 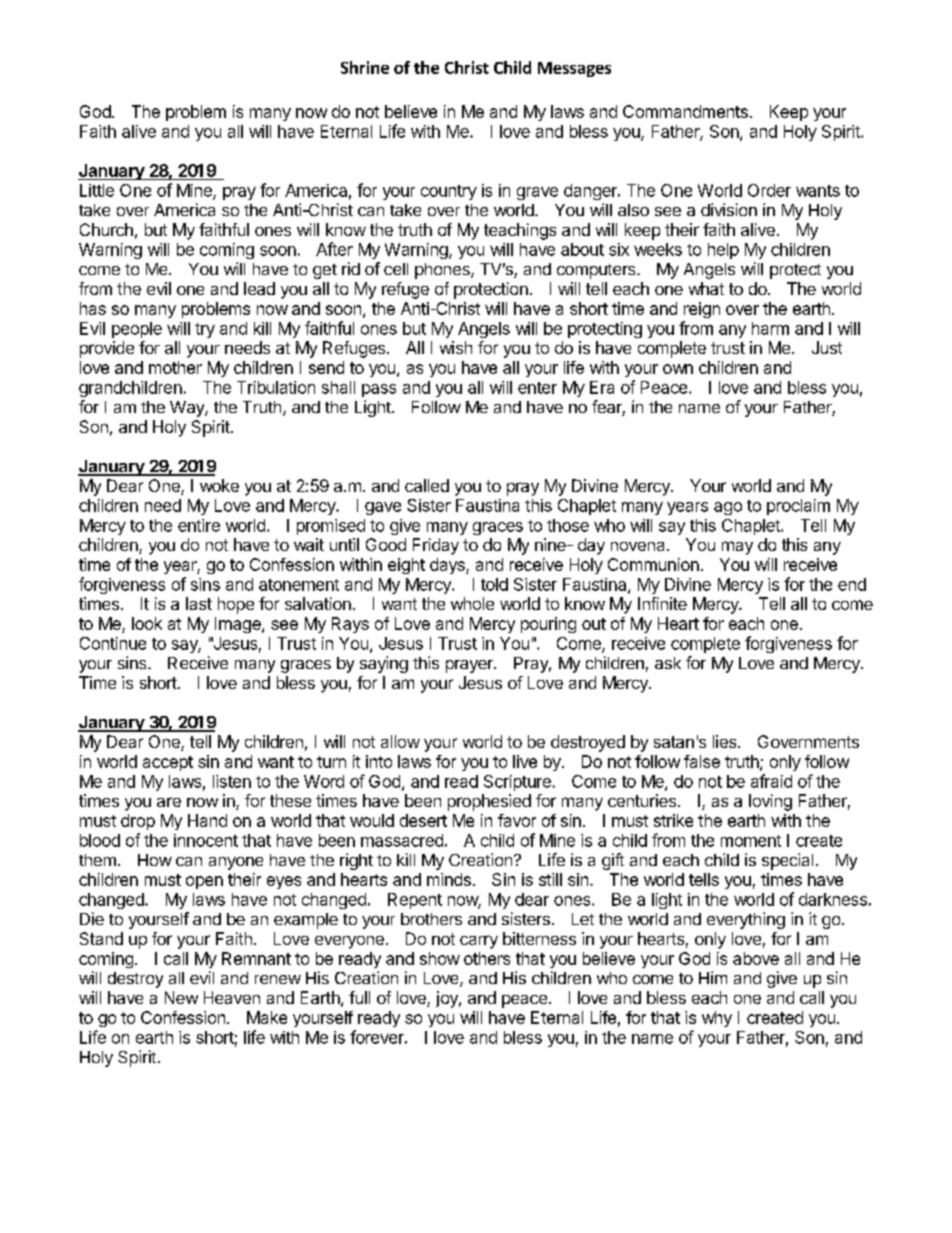 What do you see at coordinates (440, 958) in the screenshot?
I see `show` at bounding box center [440, 958].
